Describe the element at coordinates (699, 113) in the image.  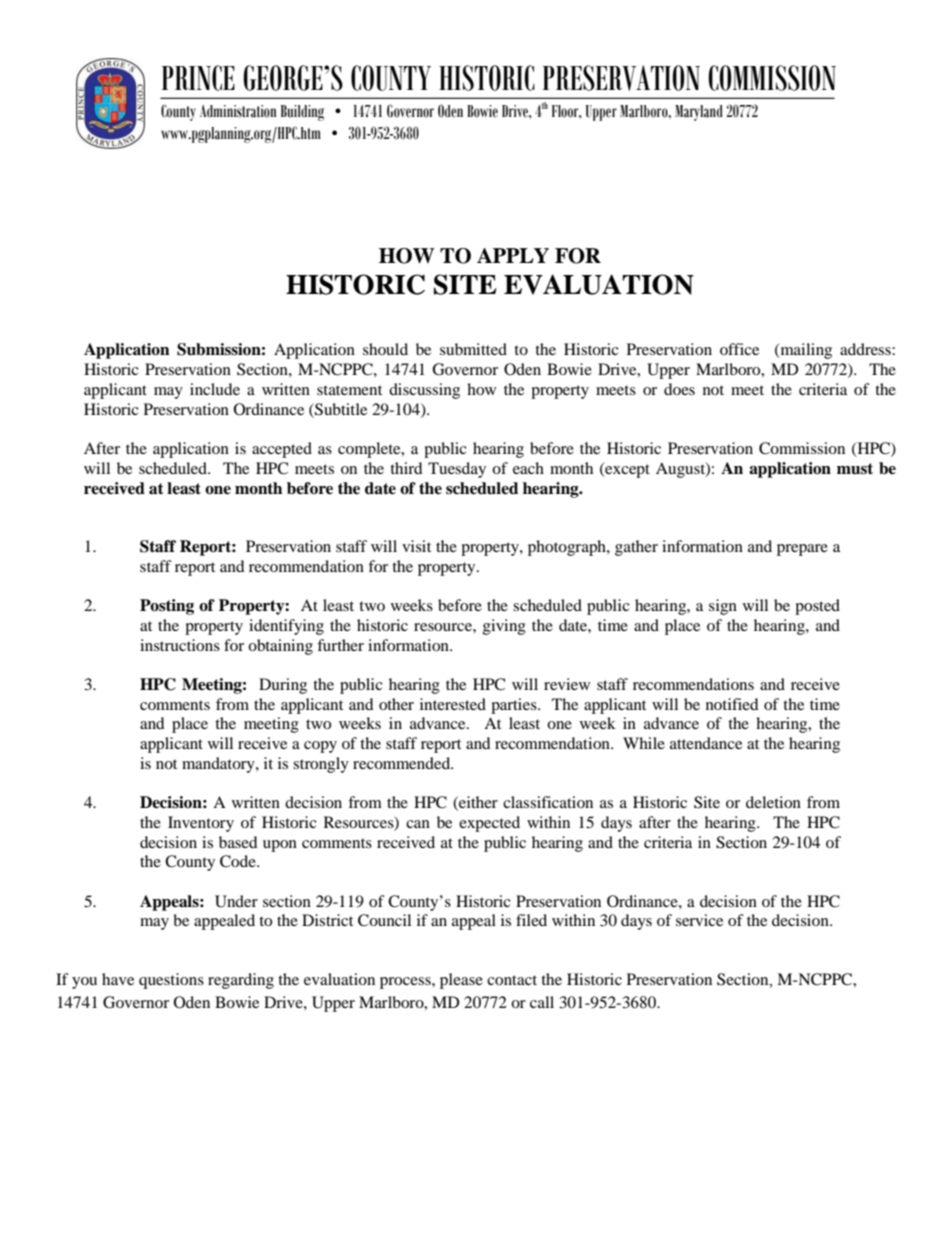
I see `Maryland` at that location.
